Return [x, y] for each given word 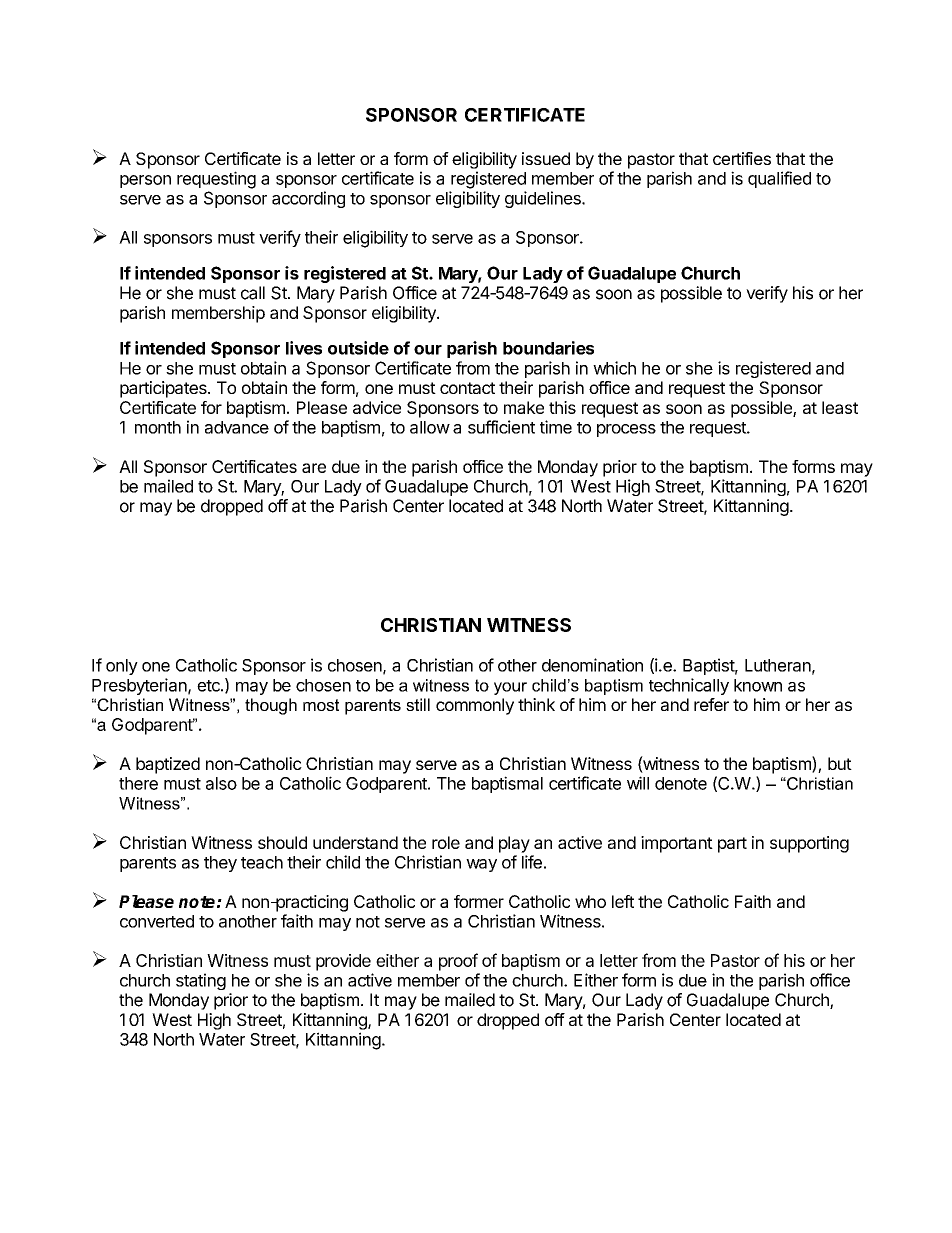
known [758, 685]
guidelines [544, 199]
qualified [779, 179]
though [271, 706]
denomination [592, 665]
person [145, 181]
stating [201, 981]
